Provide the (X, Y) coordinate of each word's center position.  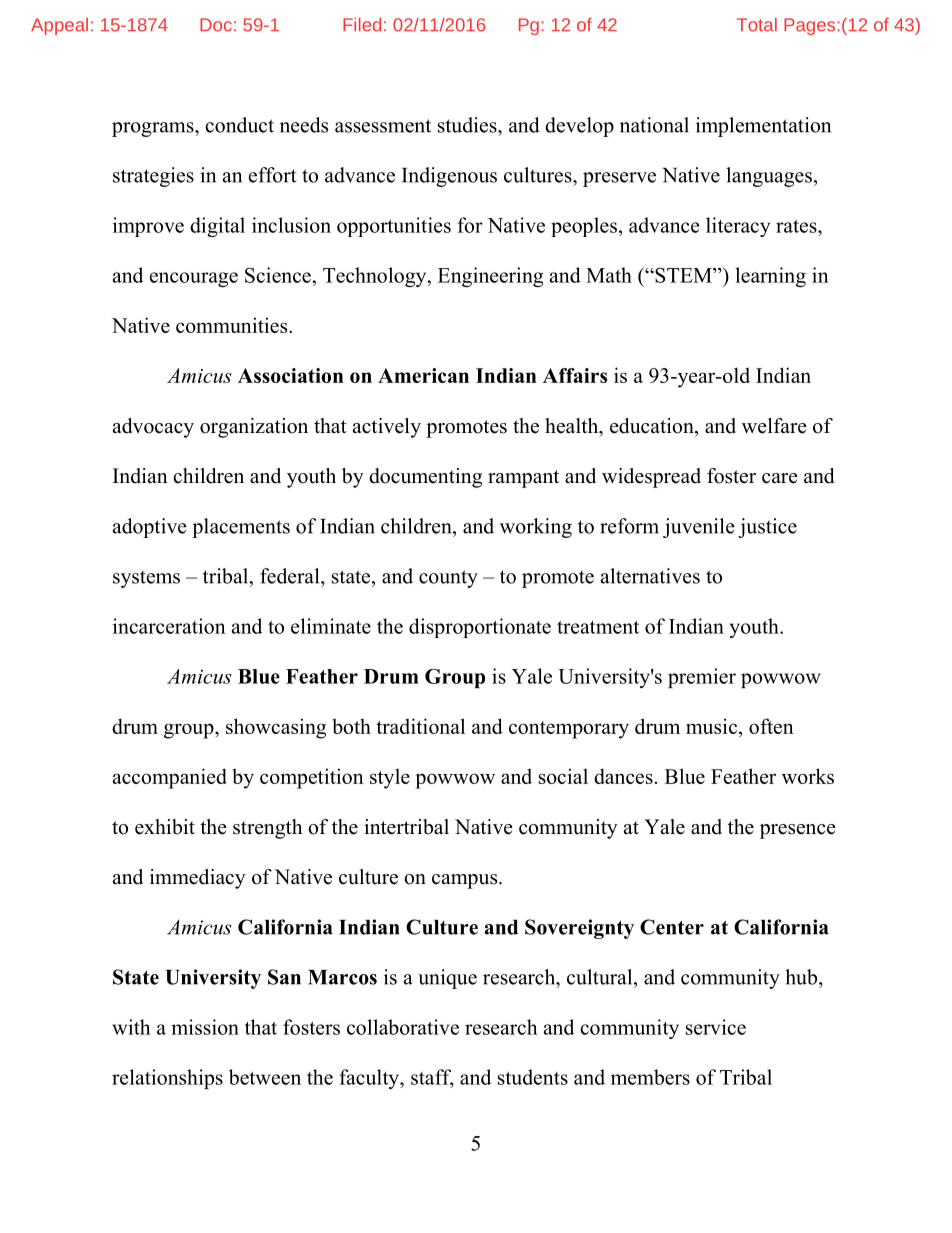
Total (757, 25)
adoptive (150, 528)
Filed (362, 25)
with (131, 1027)
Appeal (59, 26)
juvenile (699, 528)
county (448, 579)
